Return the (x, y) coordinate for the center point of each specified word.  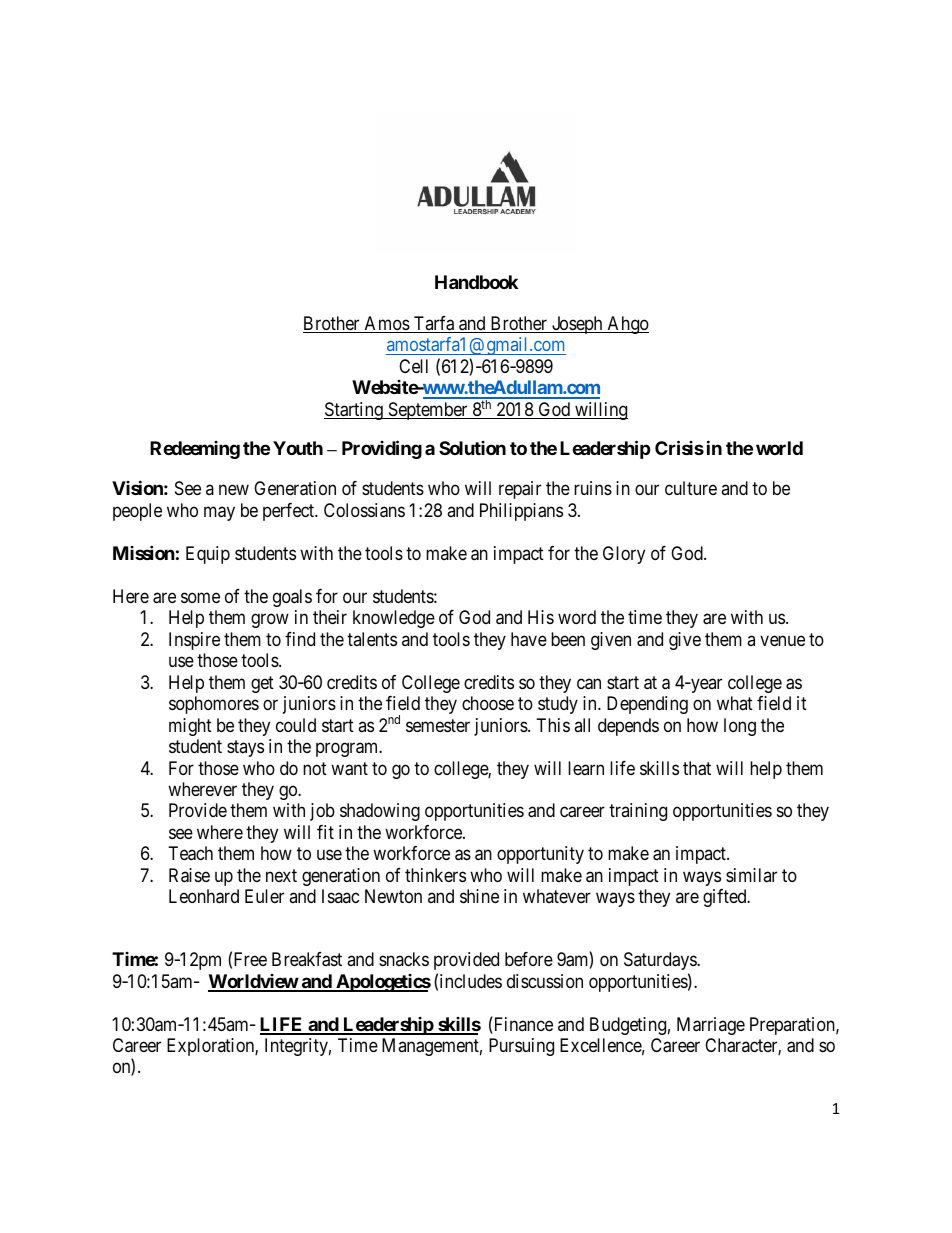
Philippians (521, 512)
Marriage (711, 1026)
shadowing (380, 812)
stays (245, 748)
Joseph (577, 325)
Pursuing (521, 1047)
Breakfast (307, 959)
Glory (624, 555)
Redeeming (195, 450)
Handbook (476, 282)
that (697, 768)
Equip (208, 555)
